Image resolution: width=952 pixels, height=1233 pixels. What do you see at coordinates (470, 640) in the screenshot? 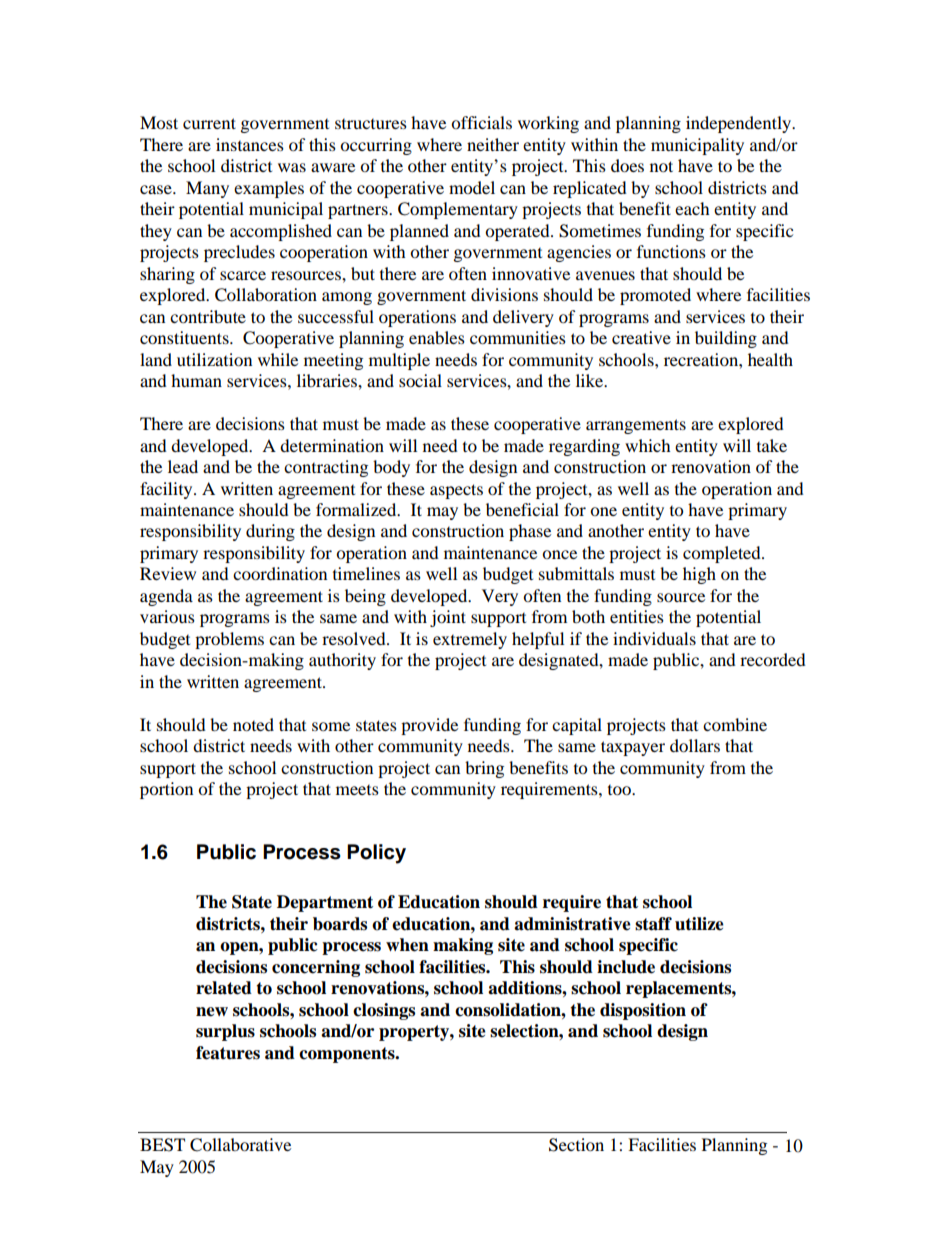
I see `extremely` at bounding box center [470, 640].
